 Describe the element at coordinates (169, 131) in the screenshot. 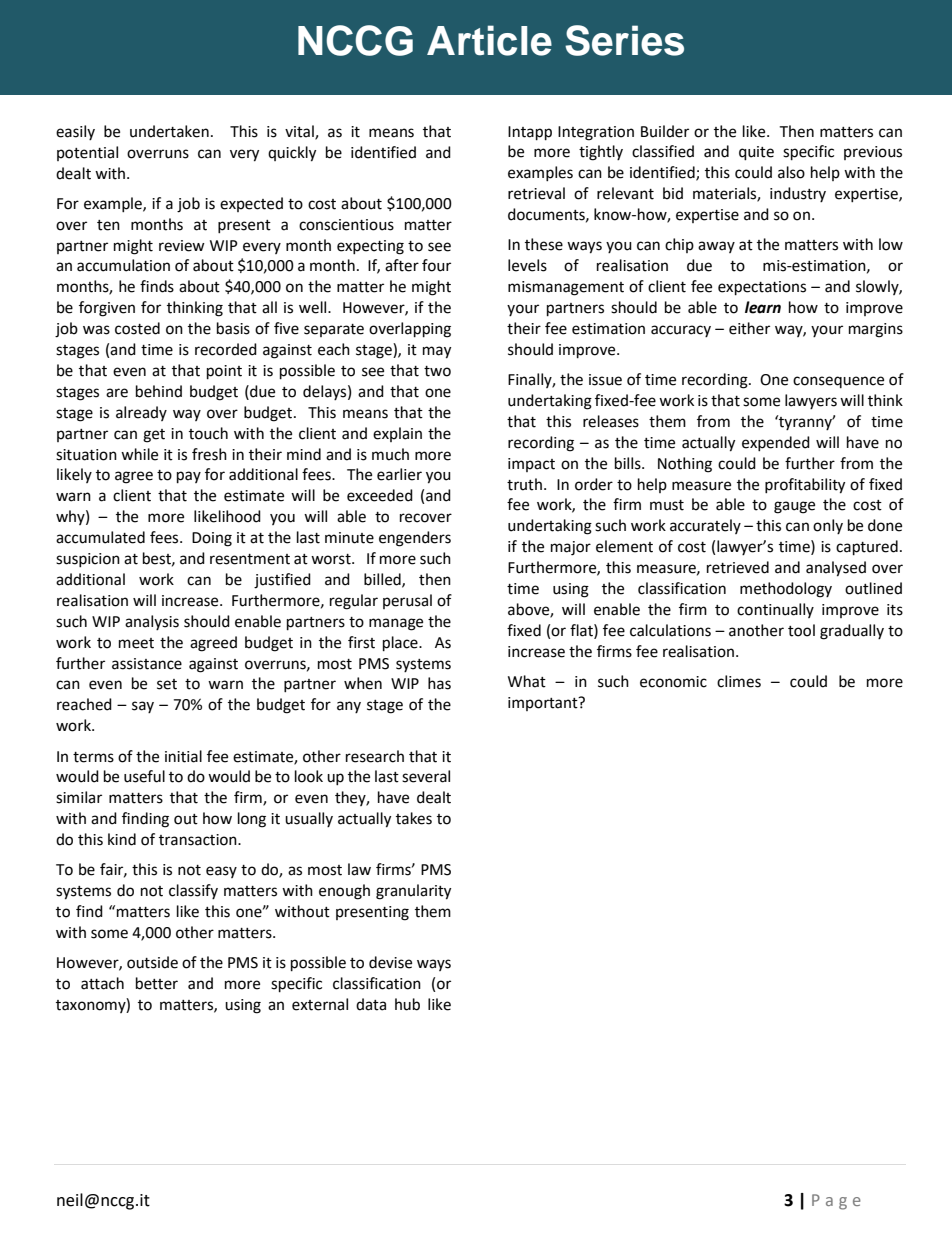

I see `undertaken` at that location.
